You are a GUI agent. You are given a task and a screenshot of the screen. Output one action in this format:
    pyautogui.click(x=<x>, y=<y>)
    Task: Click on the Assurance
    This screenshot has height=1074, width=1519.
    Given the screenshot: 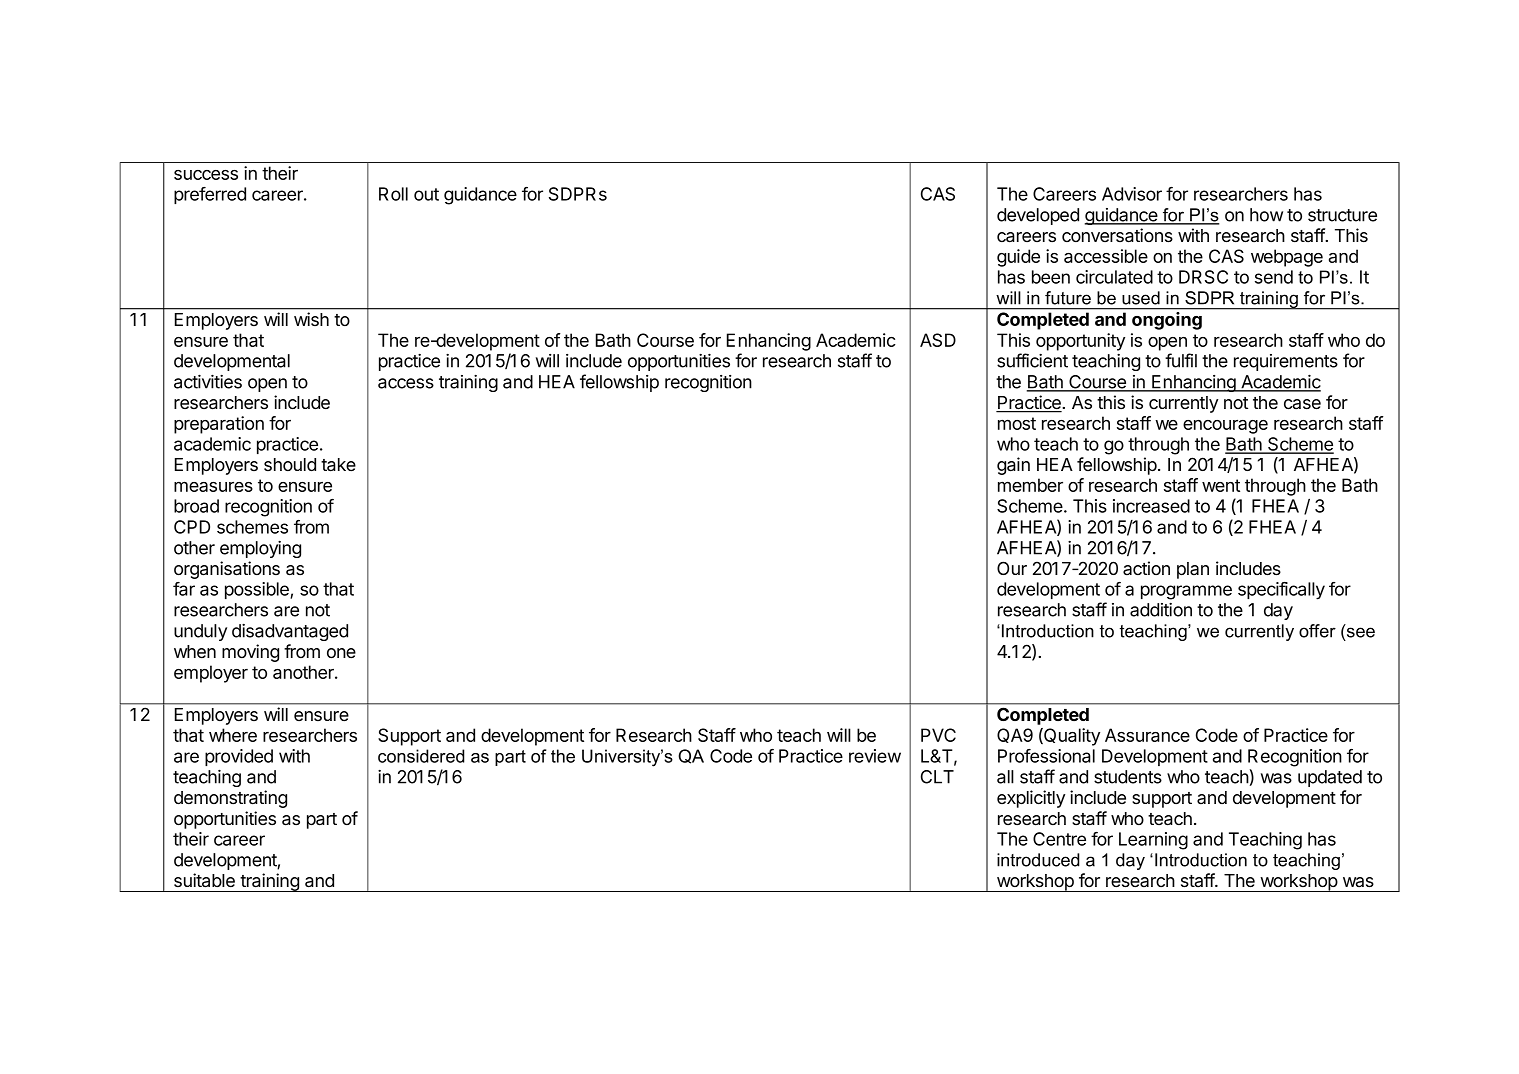 What is the action you would take?
    pyautogui.click(x=1147, y=735)
